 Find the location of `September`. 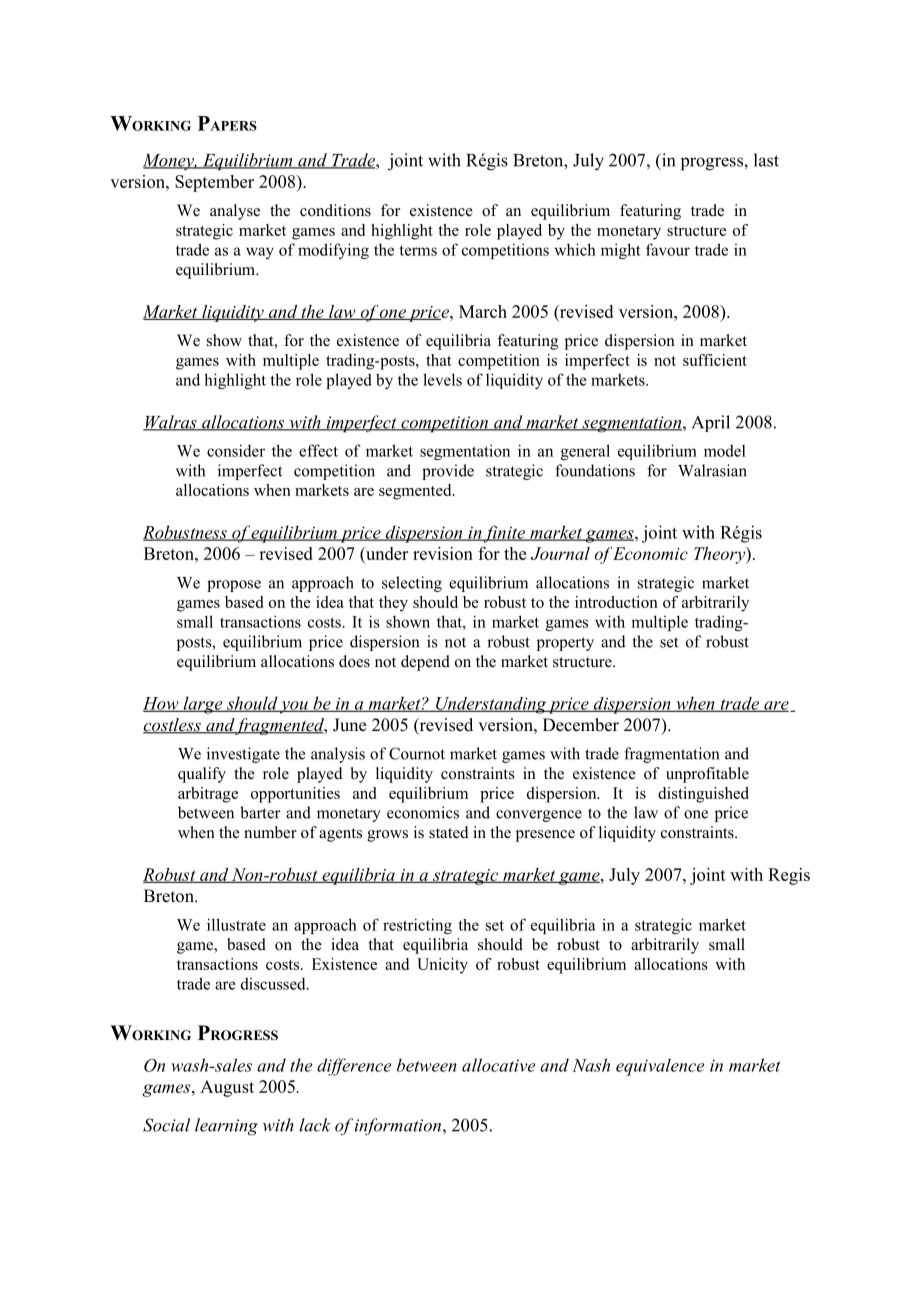

September is located at coordinates (214, 183).
